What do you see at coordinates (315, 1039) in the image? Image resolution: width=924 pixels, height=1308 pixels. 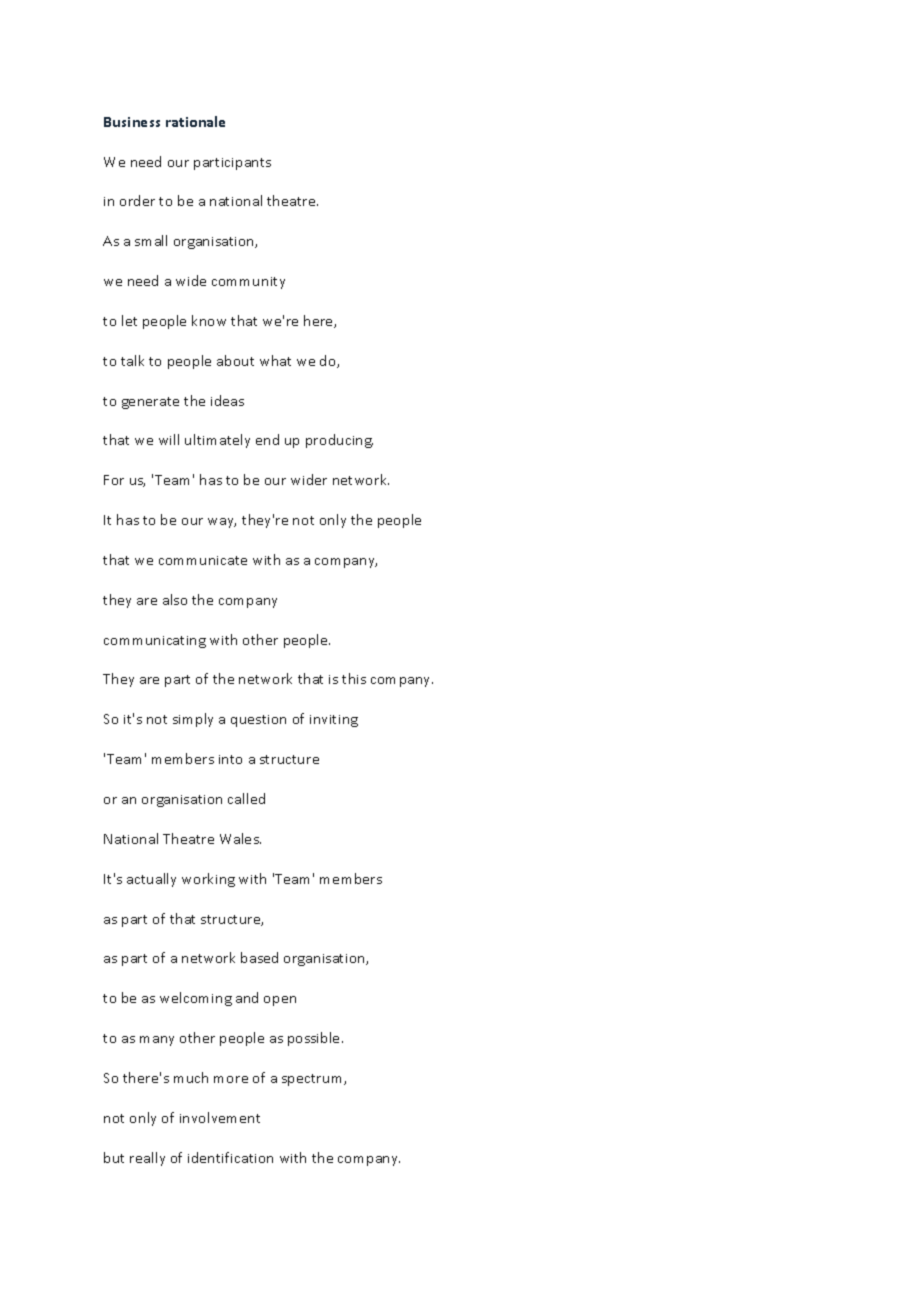 I see `possible` at bounding box center [315, 1039].
